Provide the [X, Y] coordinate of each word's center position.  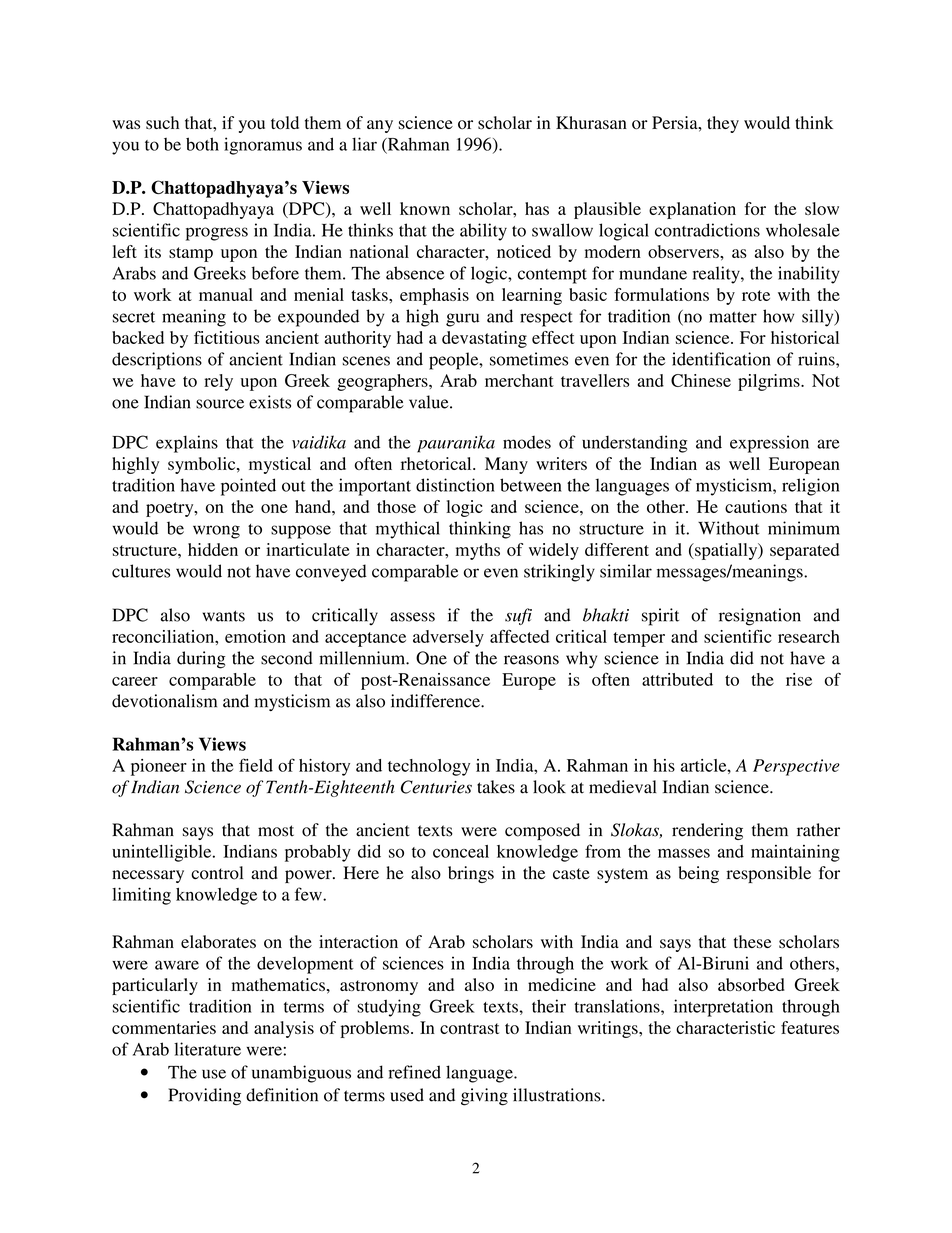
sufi [518, 616]
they [723, 124]
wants [224, 616]
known [425, 208]
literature [207, 1049]
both [202, 144]
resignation [760, 617]
